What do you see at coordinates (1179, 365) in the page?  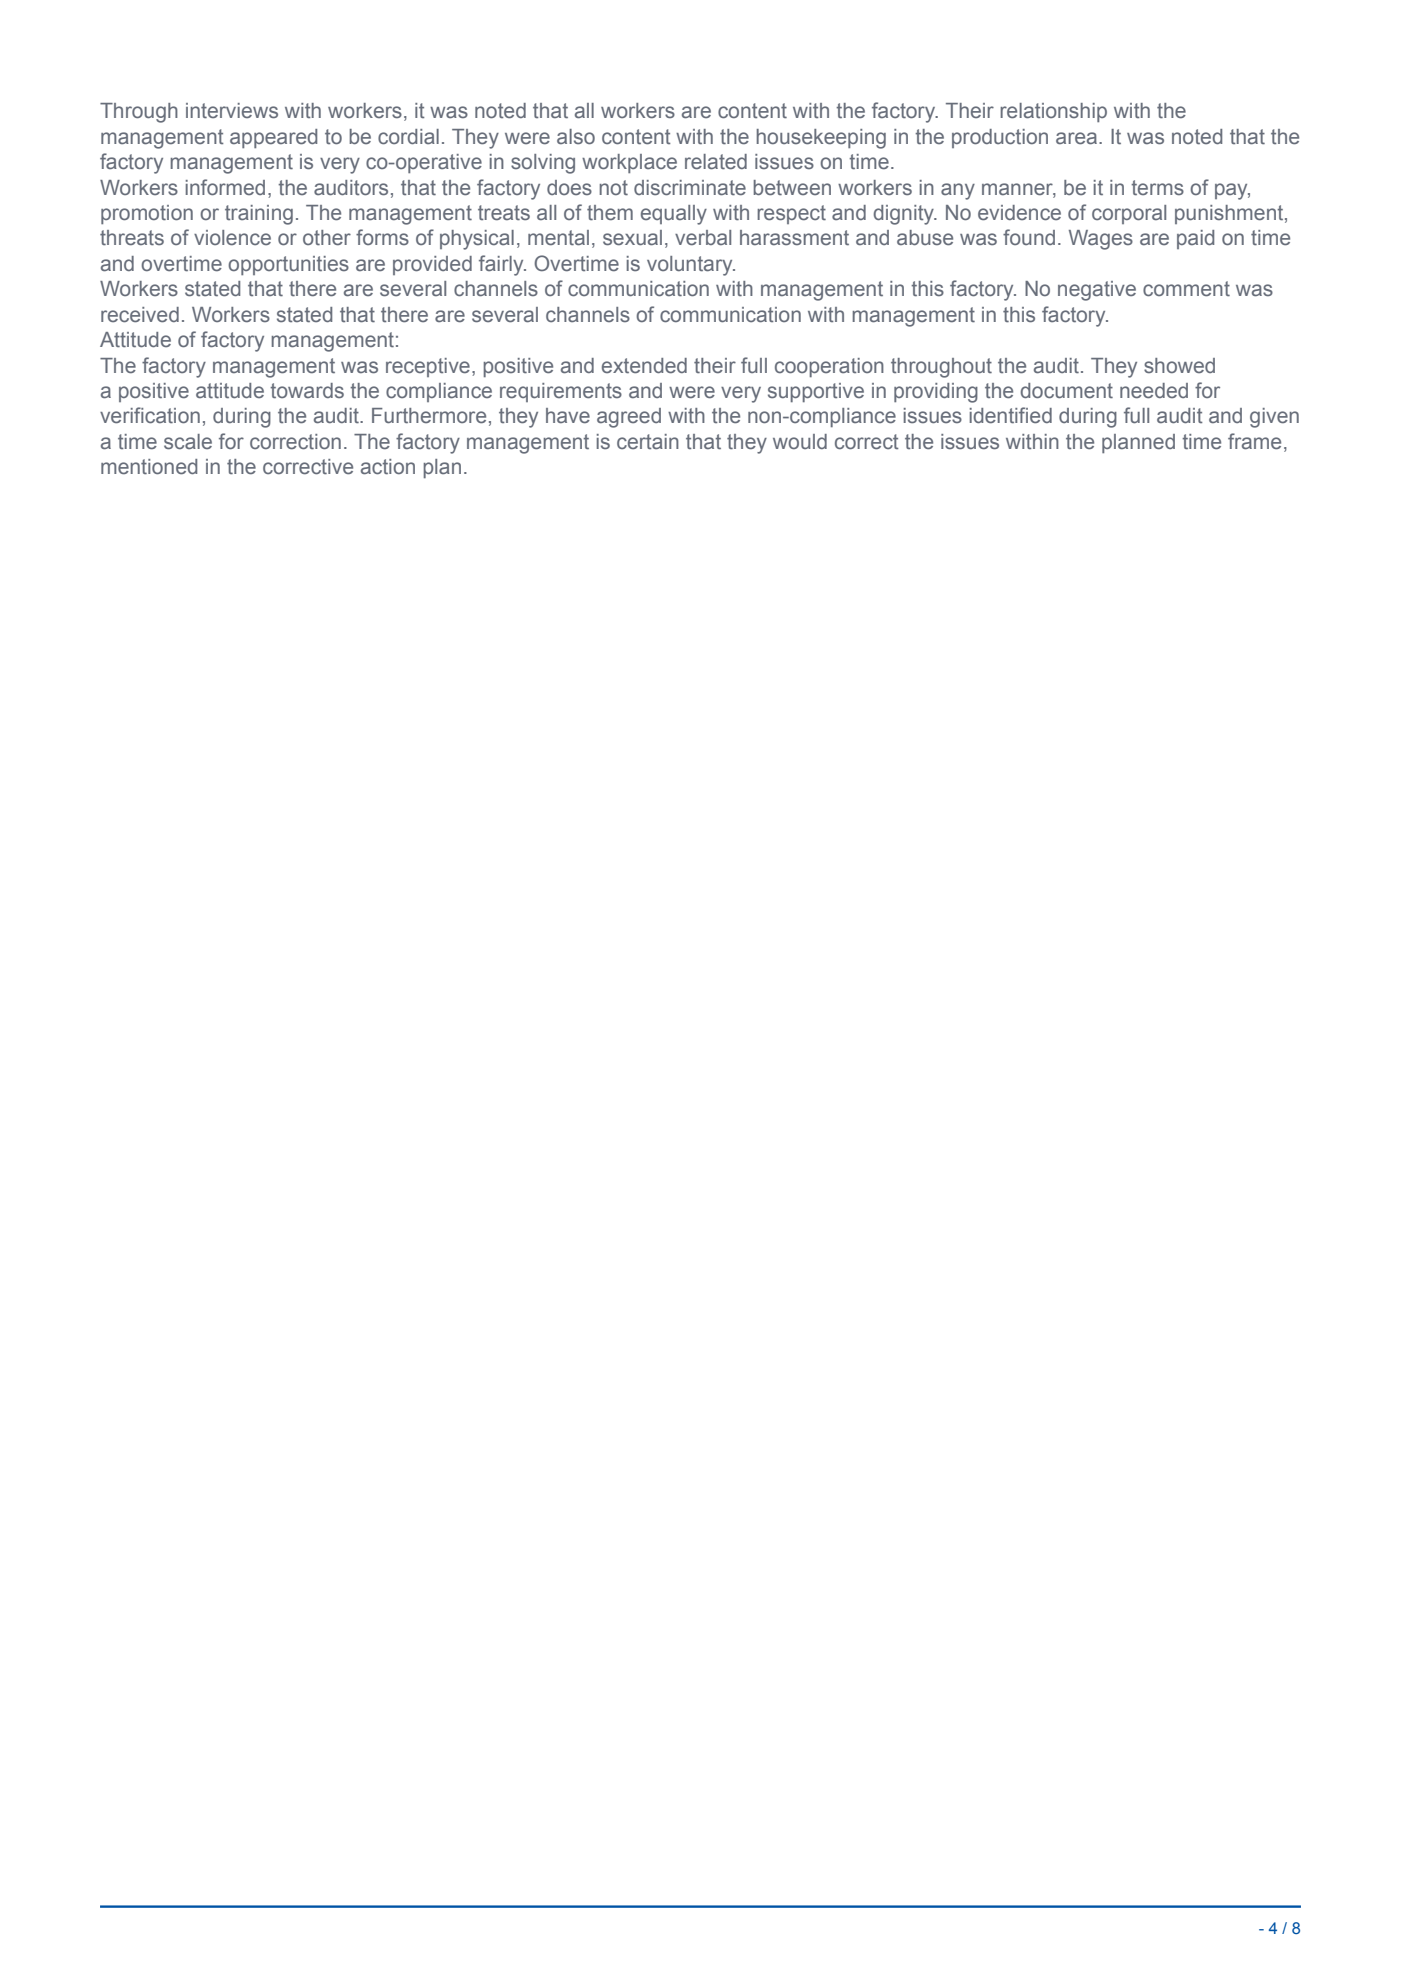 I see `showed` at bounding box center [1179, 365].
